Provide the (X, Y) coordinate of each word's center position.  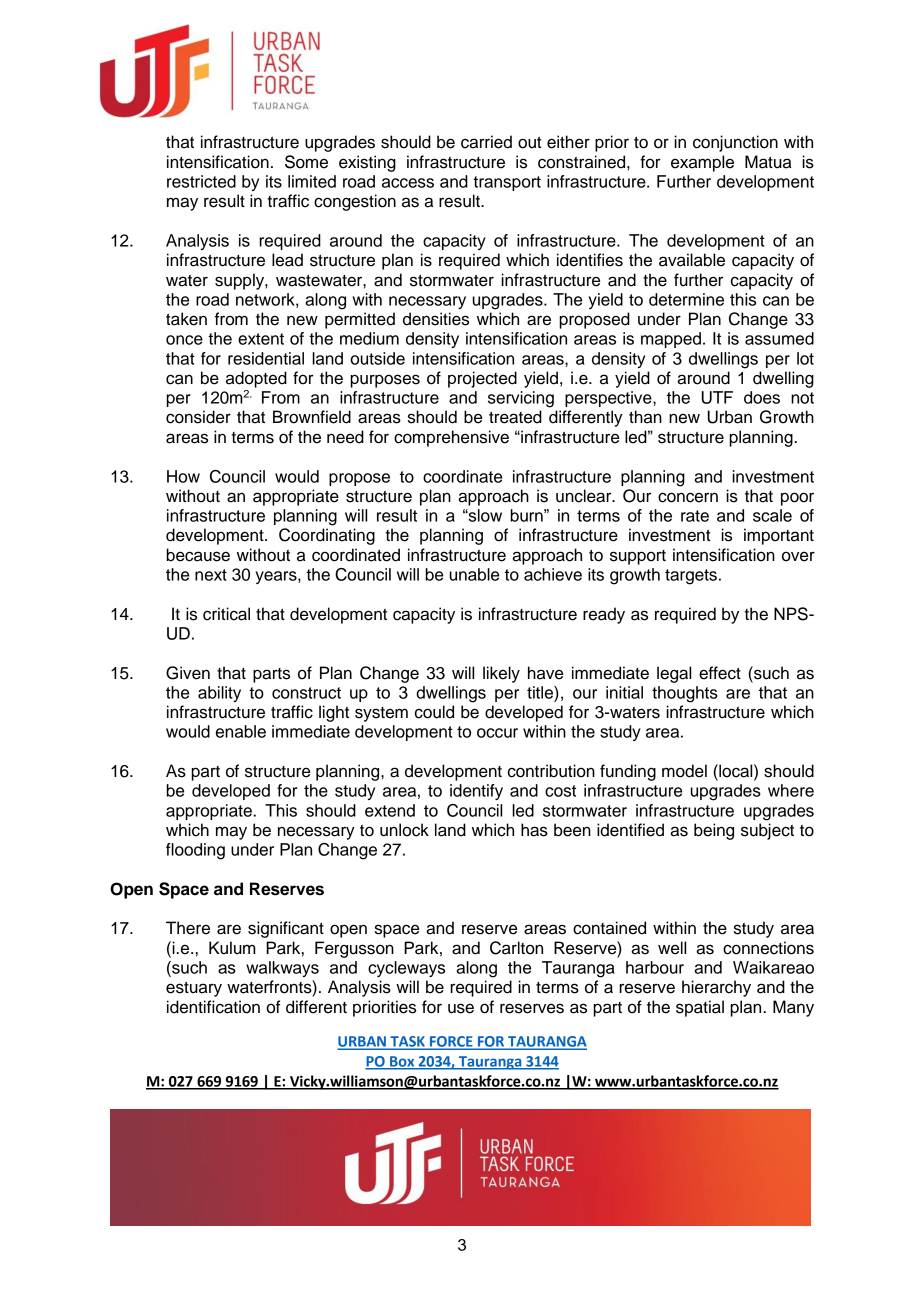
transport (507, 183)
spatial (700, 1008)
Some (306, 162)
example (702, 163)
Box (402, 1062)
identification (213, 1007)
